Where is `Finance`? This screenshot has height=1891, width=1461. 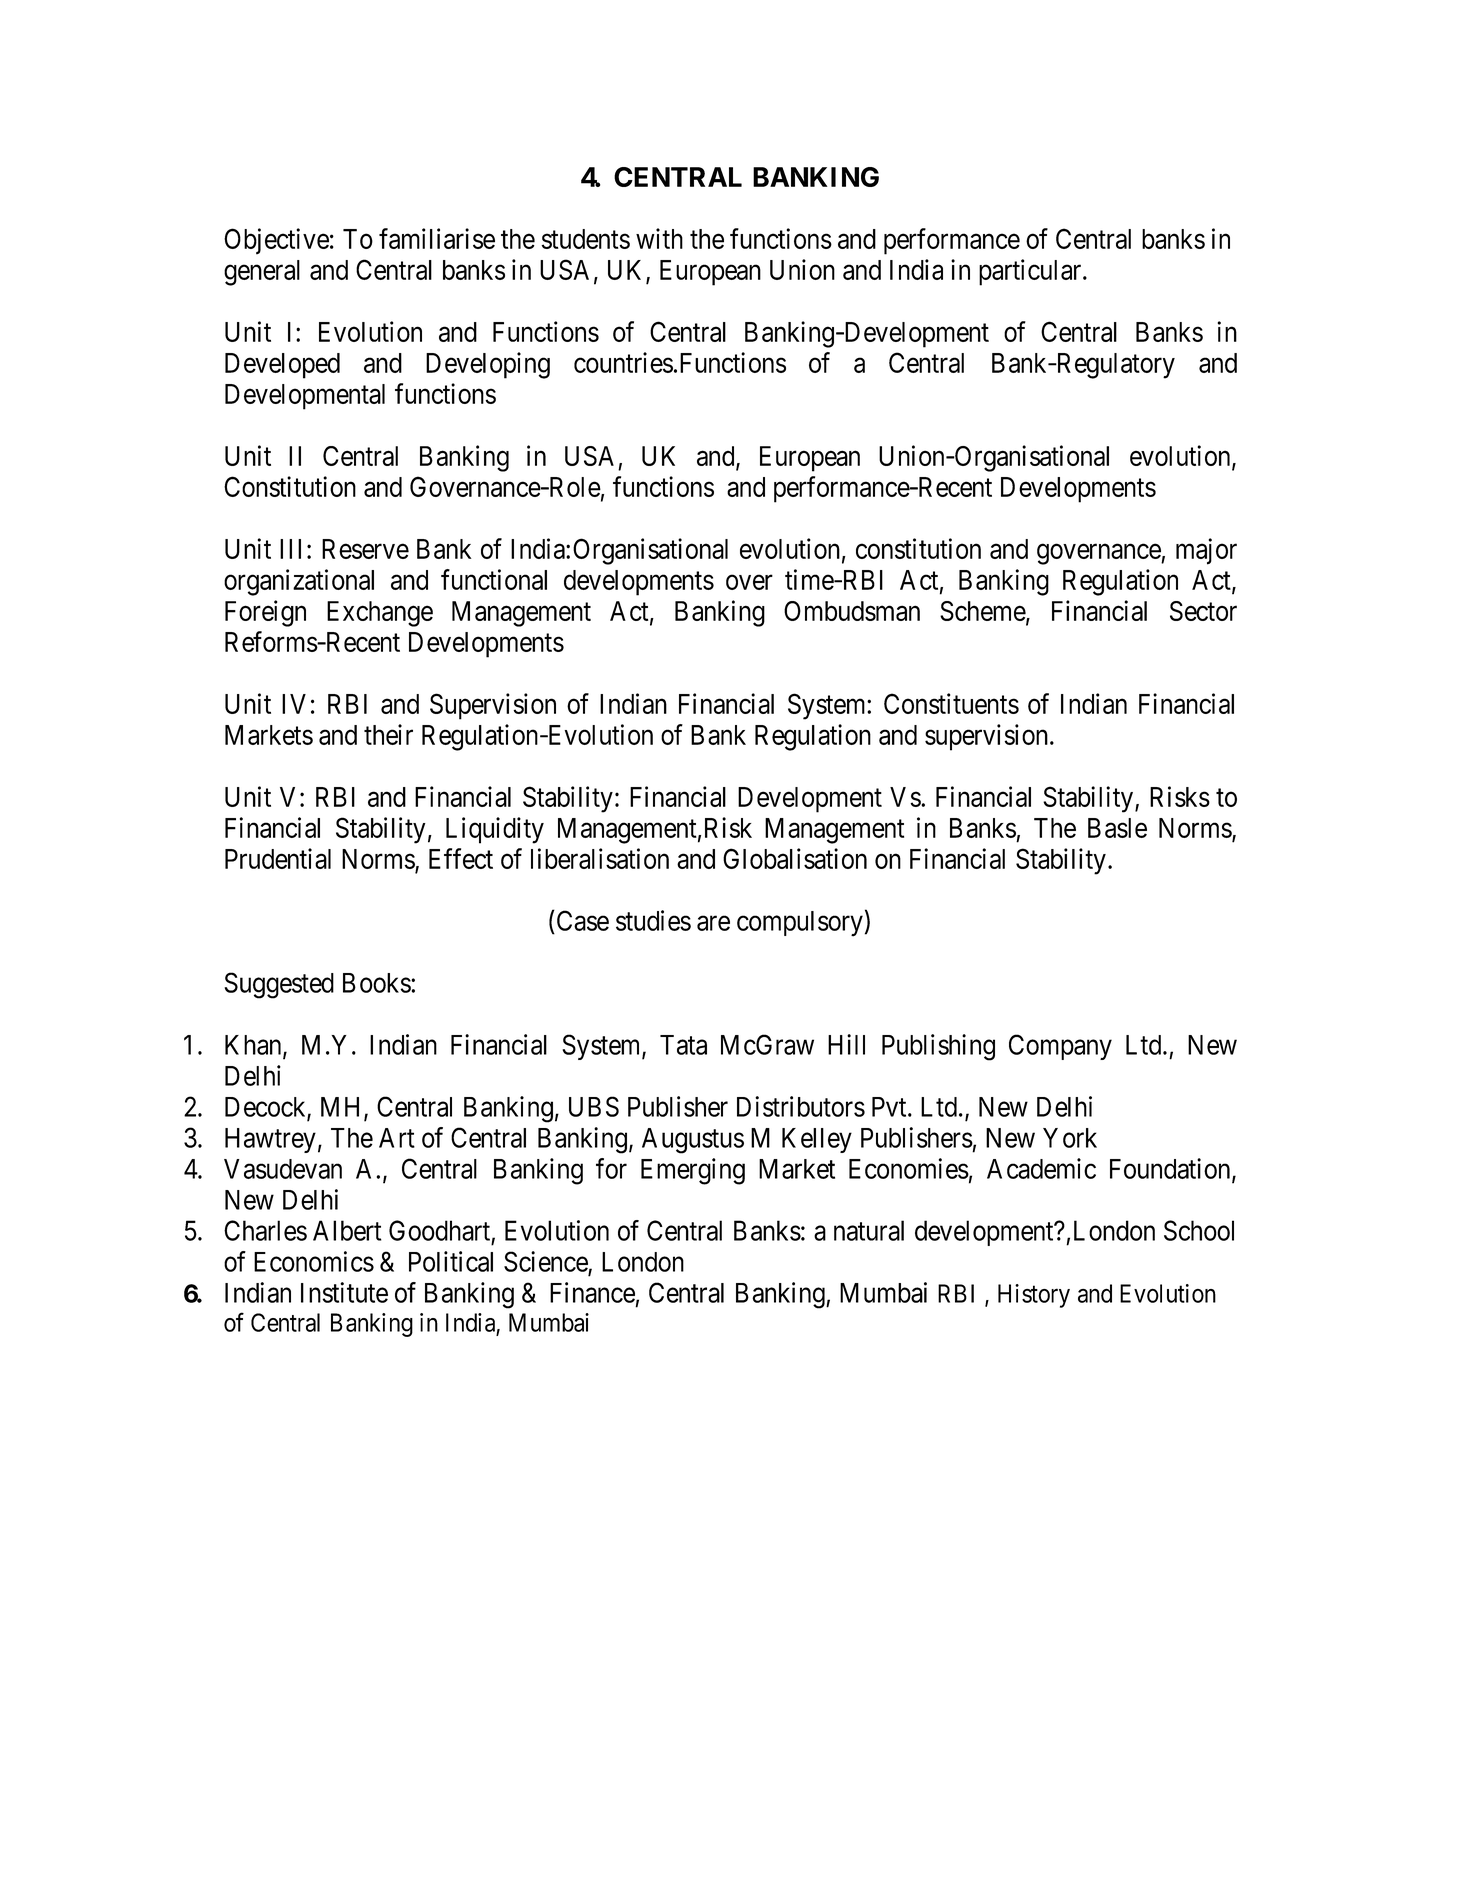 Finance is located at coordinates (592, 1292).
